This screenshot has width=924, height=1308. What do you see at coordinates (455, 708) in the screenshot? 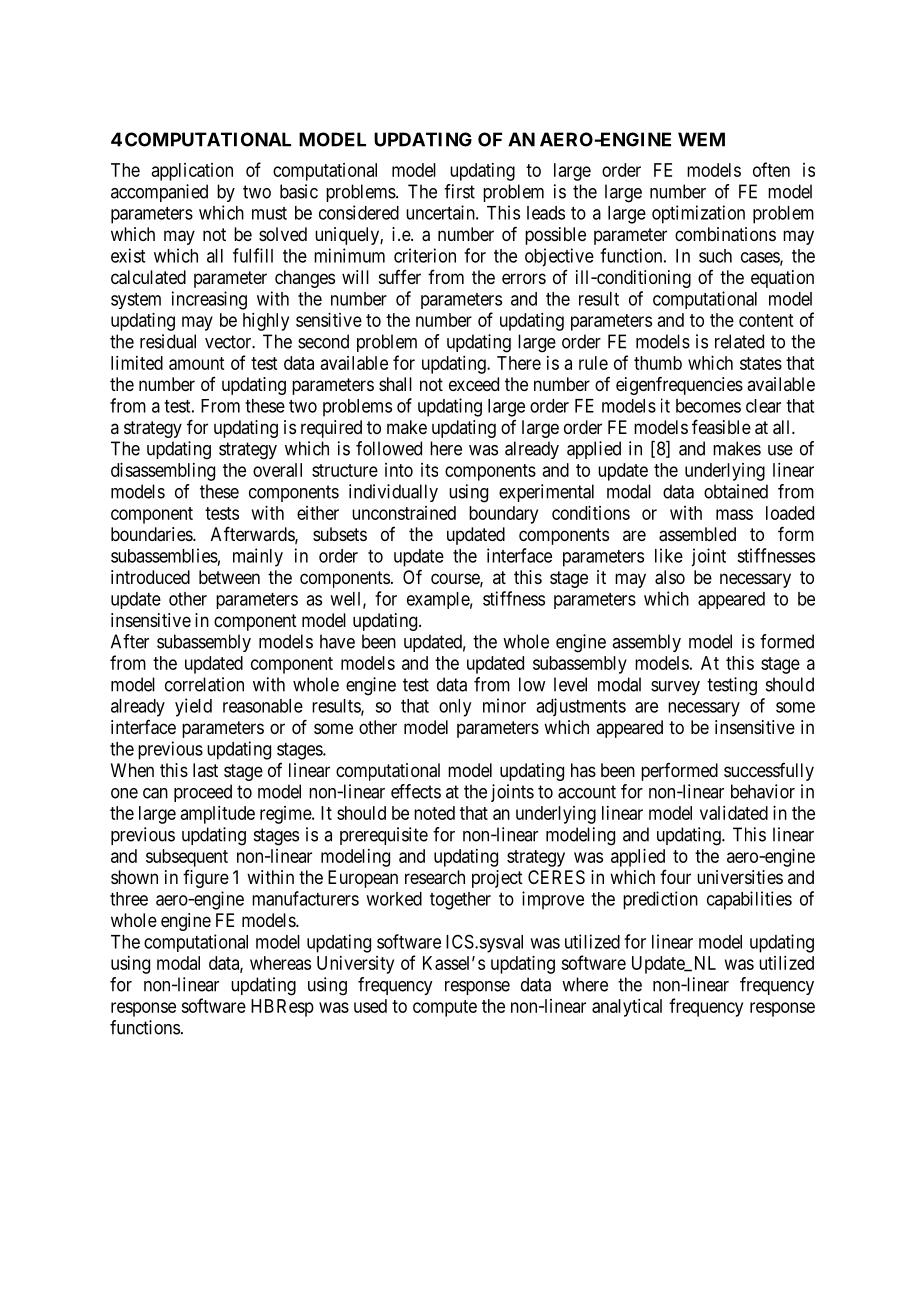
I see `only` at bounding box center [455, 708].
